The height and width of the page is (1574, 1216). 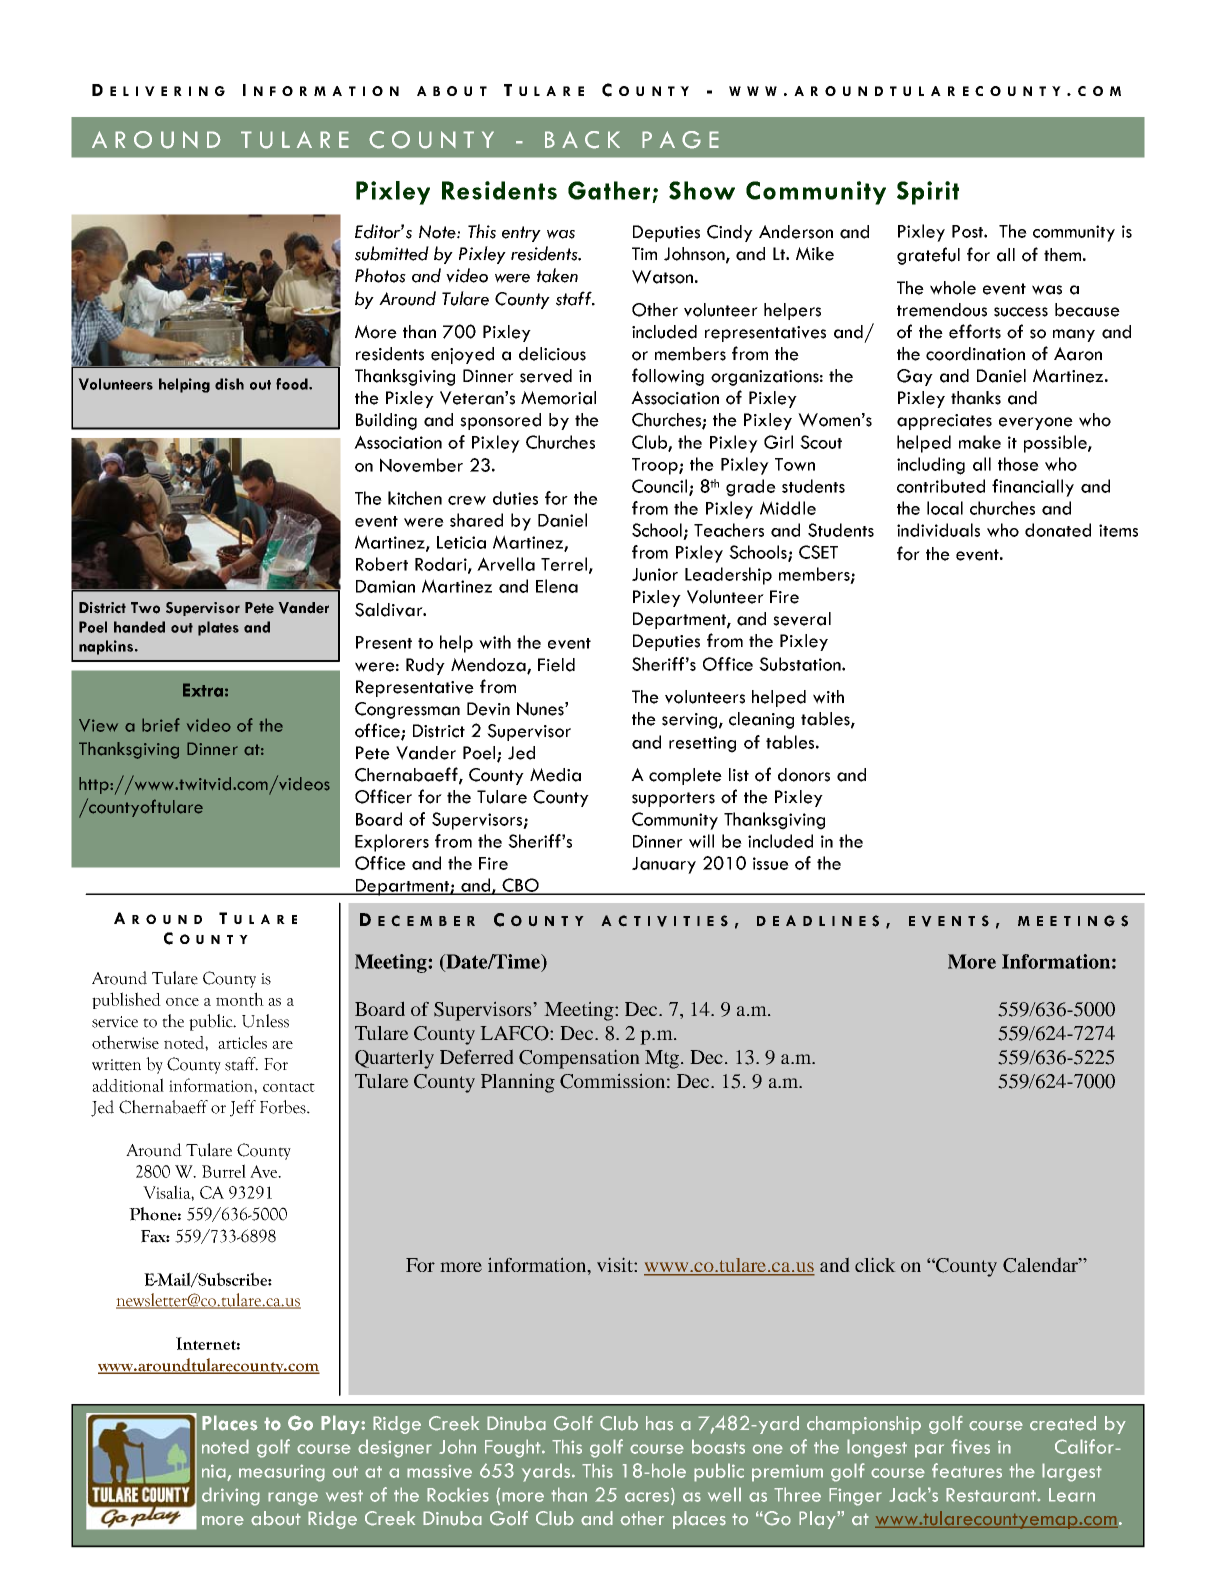 What do you see at coordinates (928, 193) in the page?
I see `Spirit` at bounding box center [928, 193].
